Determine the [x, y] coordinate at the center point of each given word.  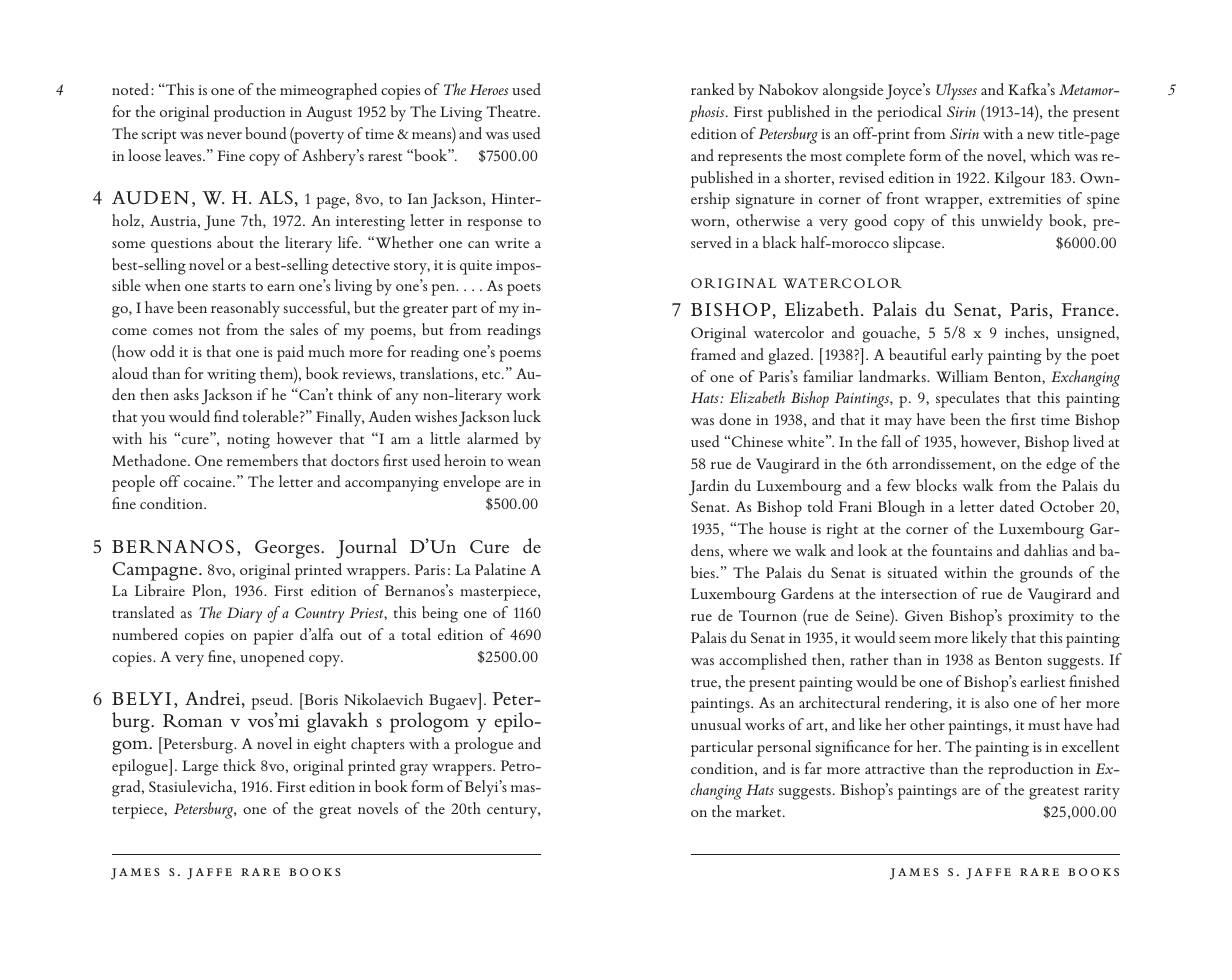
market [760, 811]
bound [266, 133]
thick [239, 765]
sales [304, 329]
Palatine [500, 569]
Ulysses [956, 91]
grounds [1046, 574]
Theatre [512, 111]
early [967, 356]
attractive [895, 769]
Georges [288, 549]
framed [713, 354]
